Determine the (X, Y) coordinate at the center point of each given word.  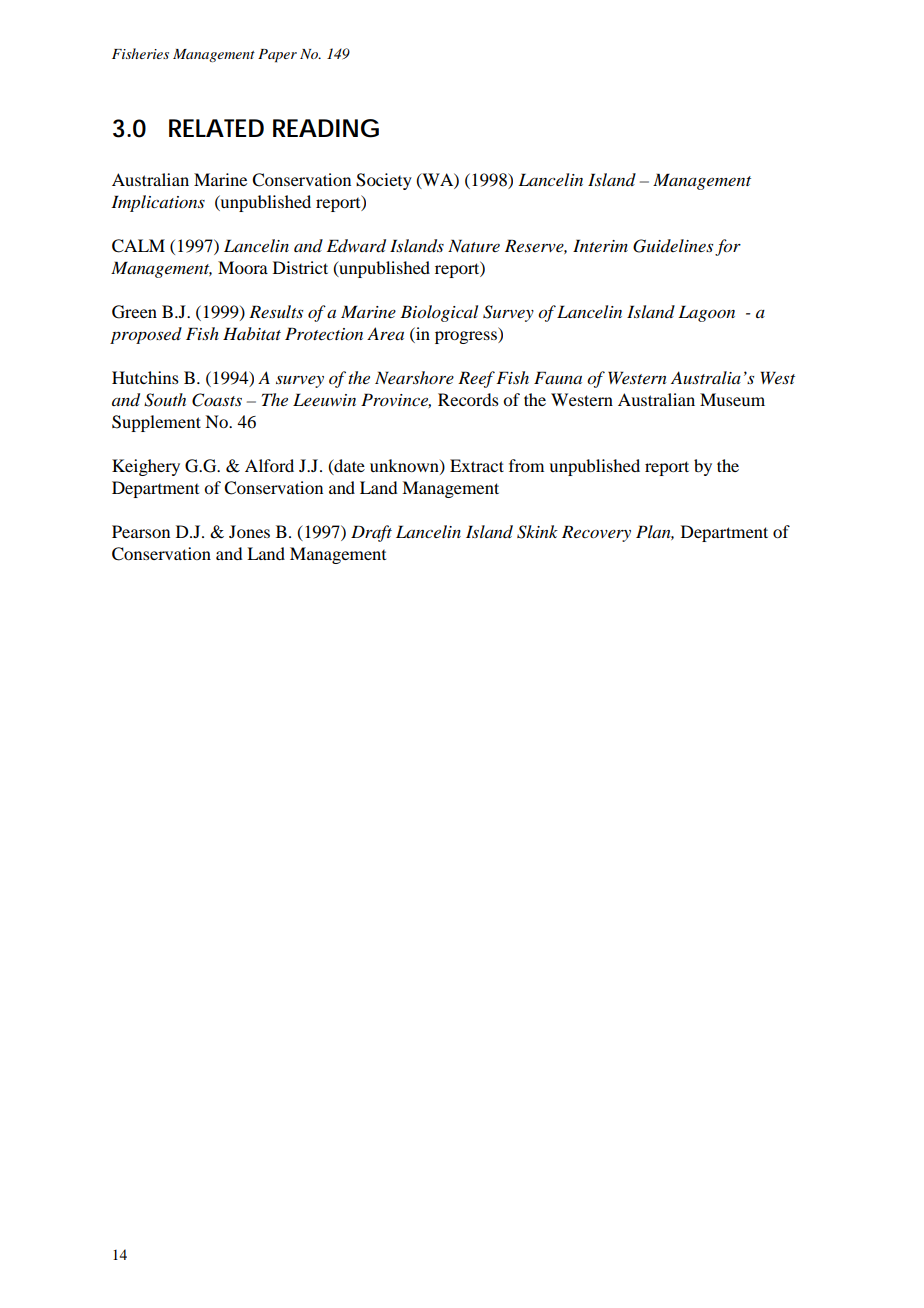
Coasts (217, 400)
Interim (600, 245)
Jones (249, 531)
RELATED (216, 128)
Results (276, 311)
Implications (158, 203)
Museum (732, 399)
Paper (277, 56)
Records (468, 399)
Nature (474, 245)
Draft (371, 533)
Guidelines (673, 246)
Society (384, 181)
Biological (439, 313)
